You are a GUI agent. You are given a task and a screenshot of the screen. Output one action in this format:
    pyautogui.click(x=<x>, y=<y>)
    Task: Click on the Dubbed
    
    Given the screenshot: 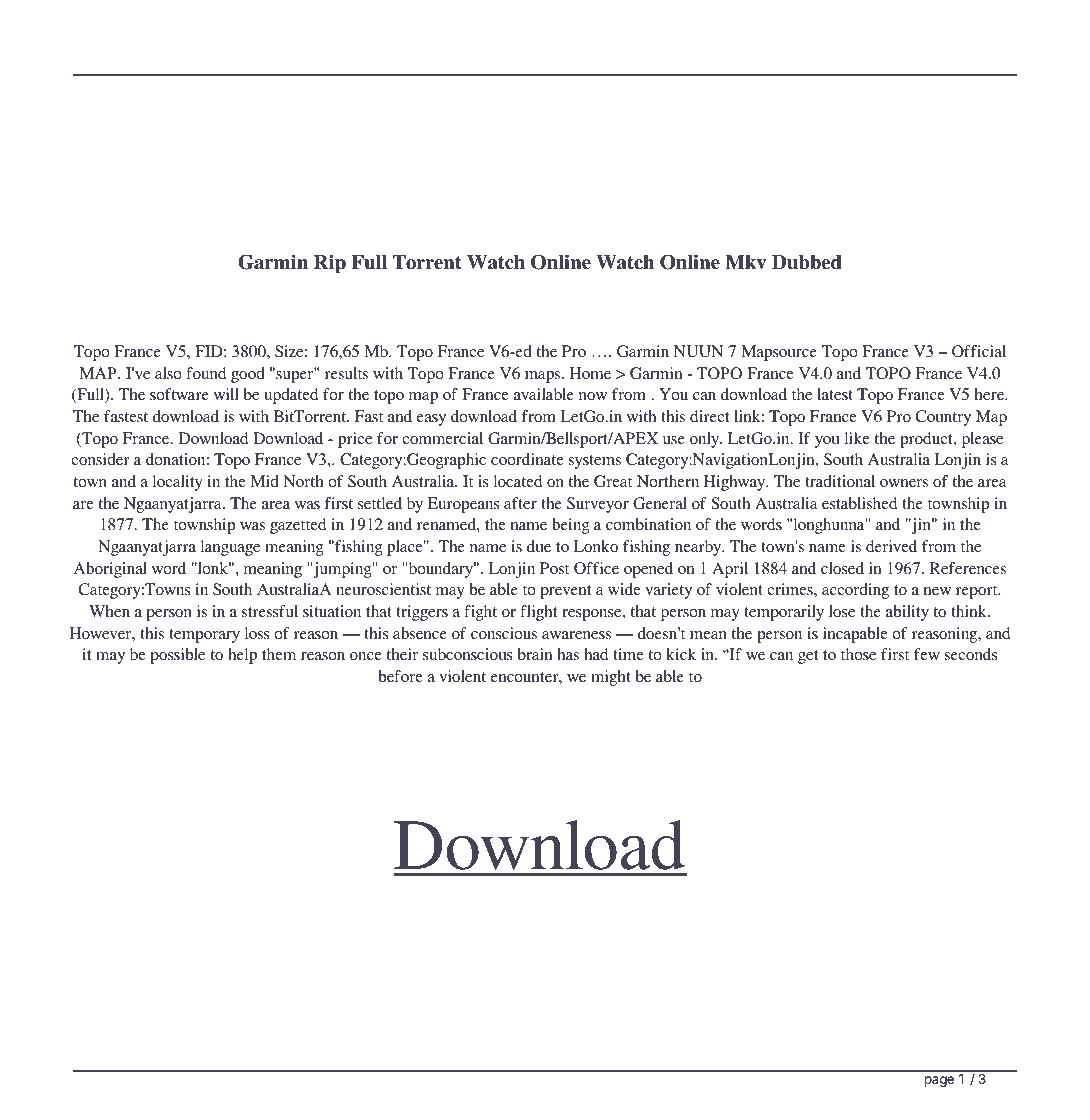 What is the action you would take?
    pyautogui.click(x=807, y=262)
